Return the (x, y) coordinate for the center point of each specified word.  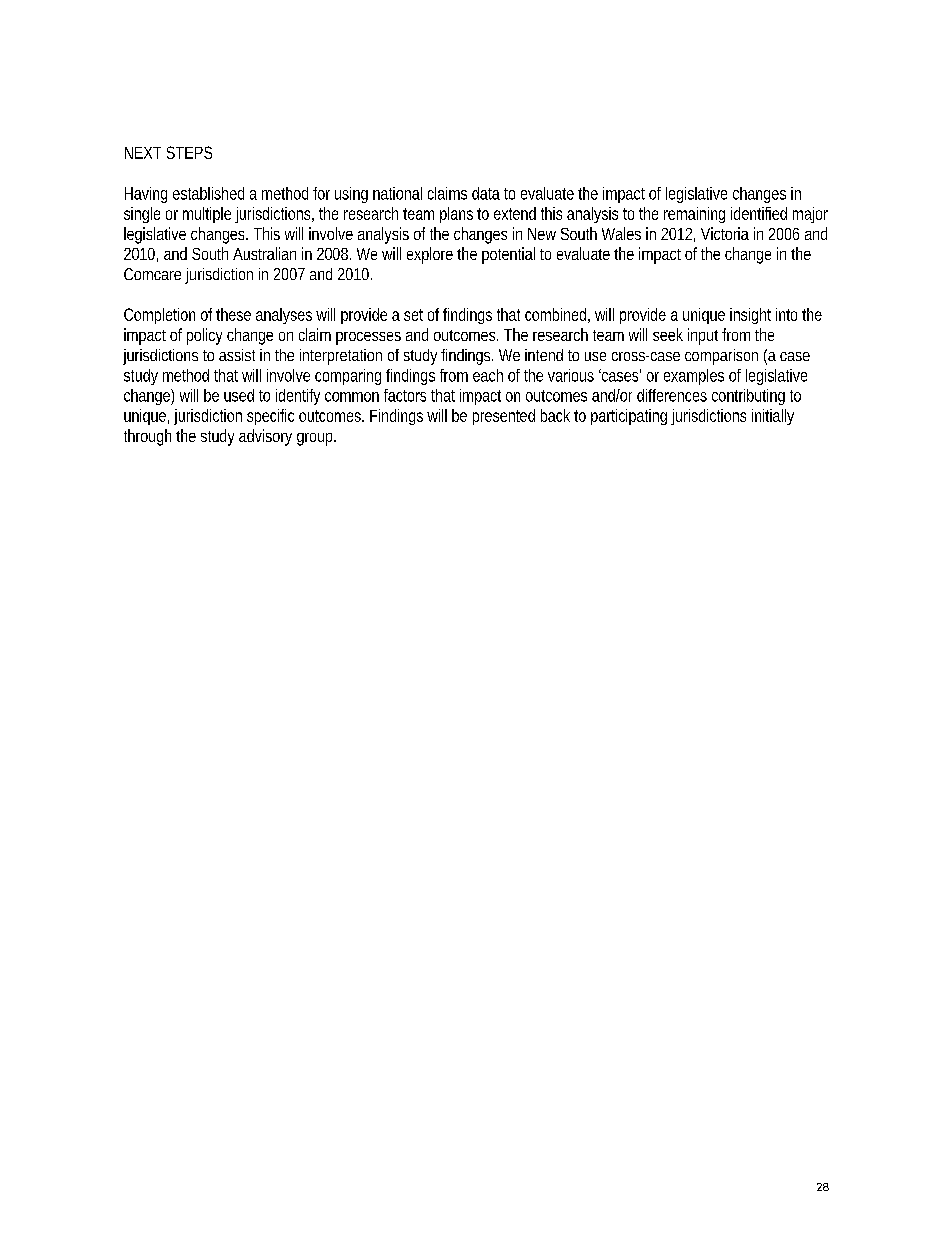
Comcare (152, 274)
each (488, 375)
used (239, 395)
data (486, 193)
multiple (207, 215)
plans (456, 215)
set (413, 315)
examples (694, 377)
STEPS (189, 152)
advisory (265, 437)
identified (759, 213)
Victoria (725, 233)
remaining (694, 215)
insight (750, 316)
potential (508, 255)
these (233, 314)
